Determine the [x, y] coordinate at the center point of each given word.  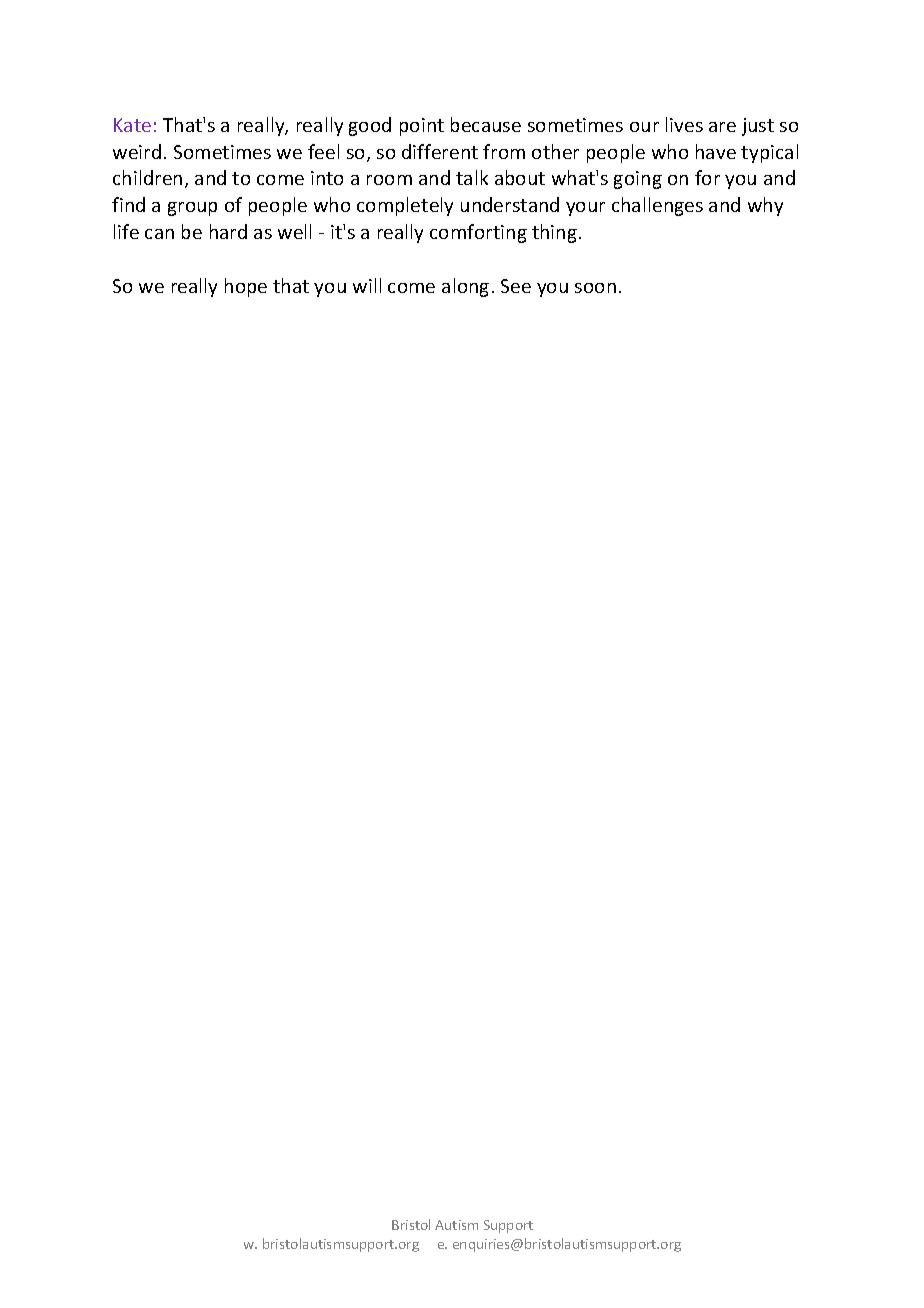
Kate [132, 125]
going [638, 180]
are [722, 127]
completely [405, 206]
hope [246, 287]
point [422, 127]
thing [554, 233]
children [147, 177]
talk [472, 177]
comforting [478, 233]
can [159, 234]
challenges [657, 206]
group [192, 209]
